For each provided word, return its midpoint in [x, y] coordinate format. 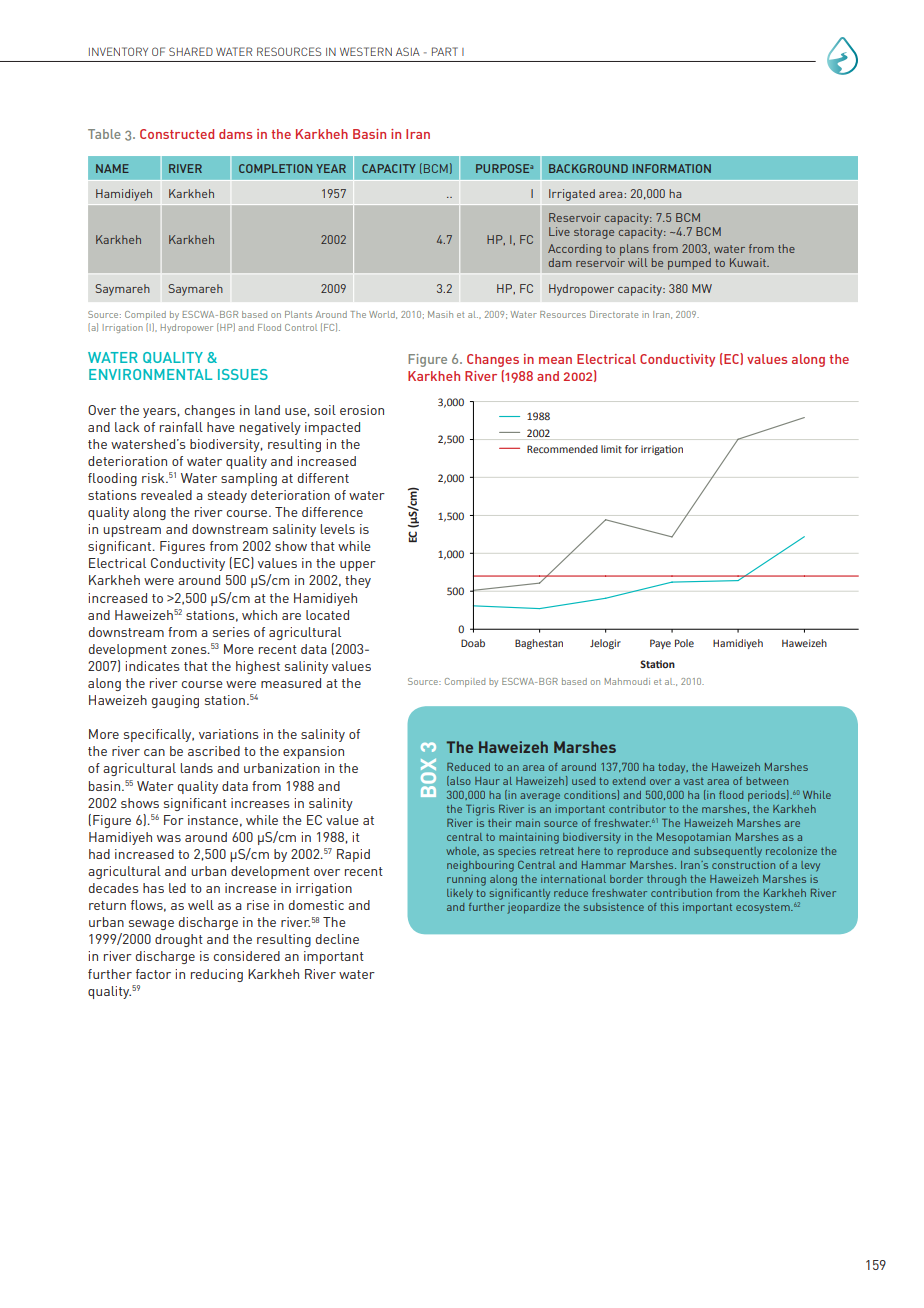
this [669, 907]
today [673, 768]
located [327, 615]
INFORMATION [672, 168]
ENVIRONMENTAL [150, 374]
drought [179, 940]
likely [460, 894]
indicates [152, 666]
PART [445, 51]
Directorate [614, 314]
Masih [440, 314]
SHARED [191, 51]
